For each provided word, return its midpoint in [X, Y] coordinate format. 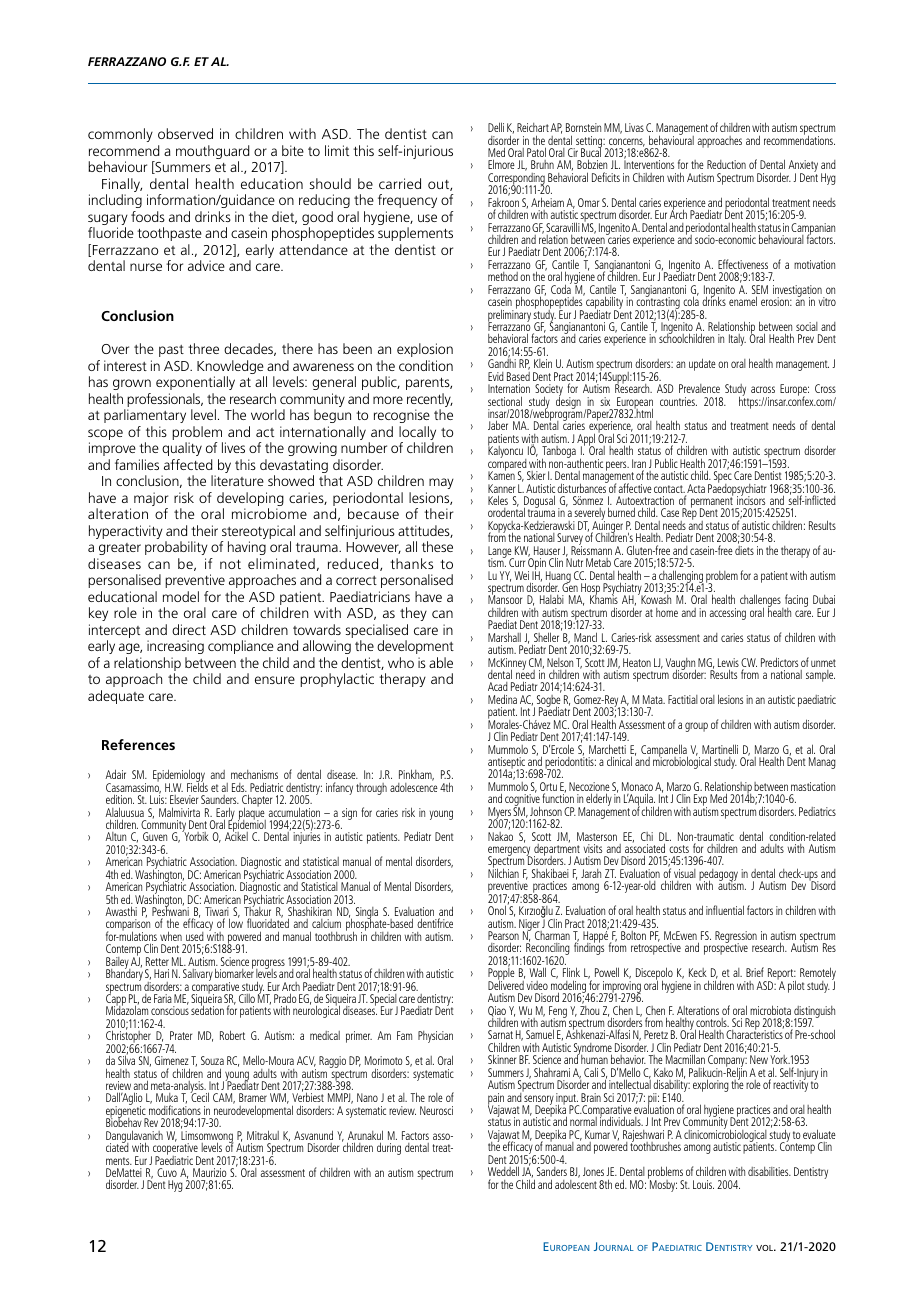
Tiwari [217, 913]
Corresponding [517, 180]
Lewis [728, 664]
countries [678, 401]
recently [430, 401]
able [441, 662]
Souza [212, 1060]
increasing [175, 647]
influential [725, 910]
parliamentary [145, 416]
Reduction [726, 164]
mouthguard [212, 153]
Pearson [503, 937]
